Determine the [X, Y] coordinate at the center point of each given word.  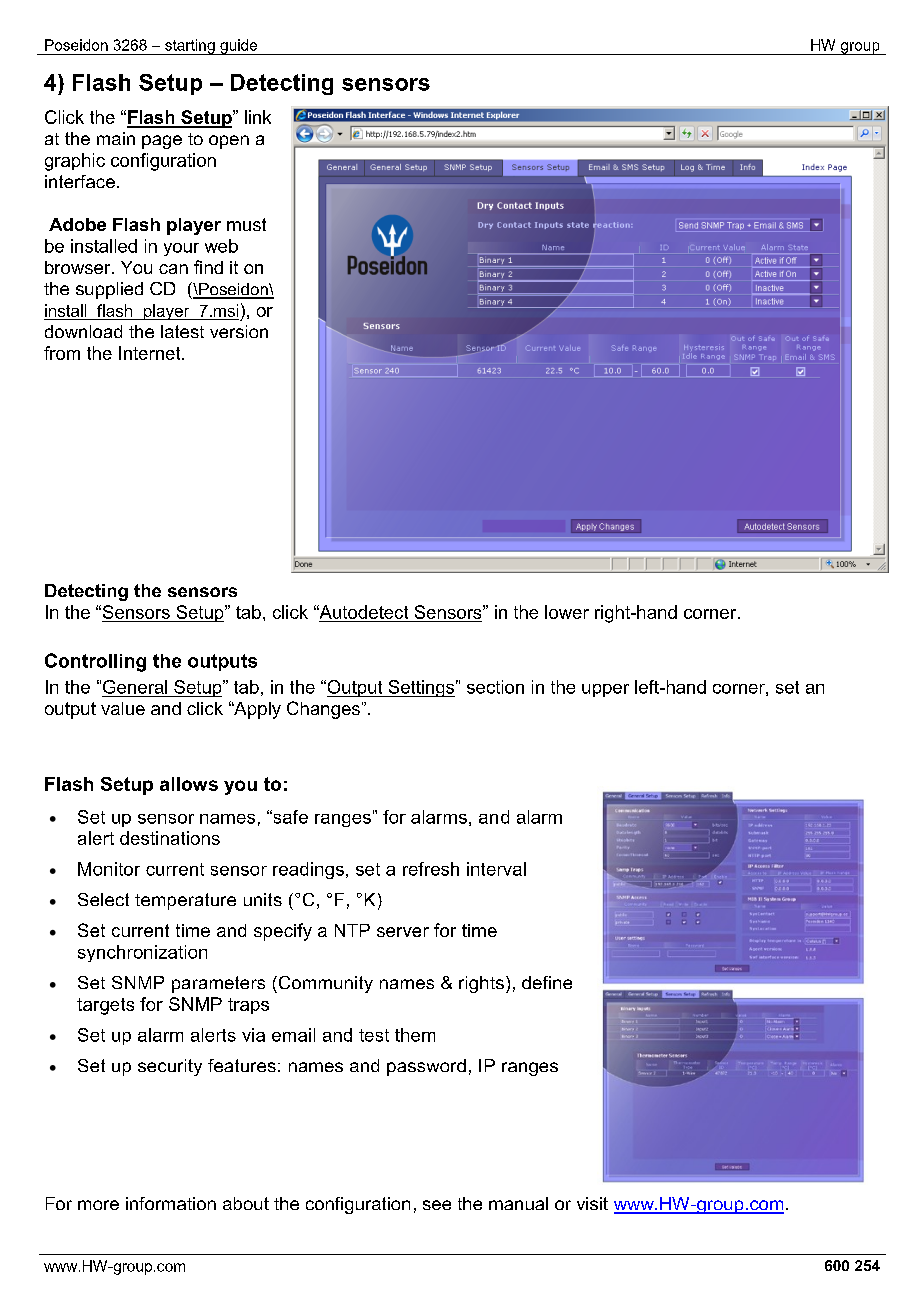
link [258, 117]
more [98, 1205]
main [116, 138]
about [246, 1203]
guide [239, 47]
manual [518, 1203]
